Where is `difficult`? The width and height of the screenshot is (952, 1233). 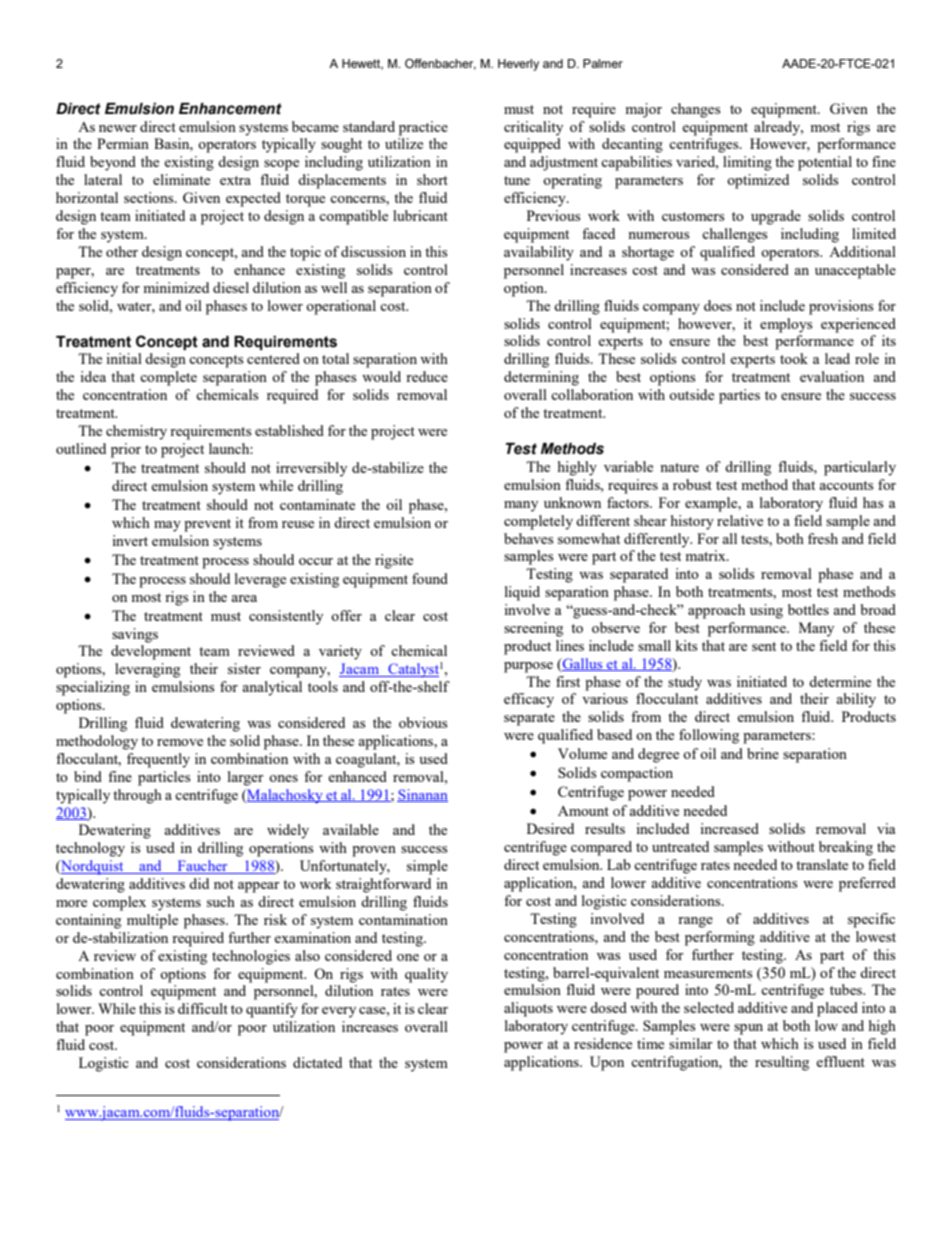
difficult is located at coordinates (203, 1008).
